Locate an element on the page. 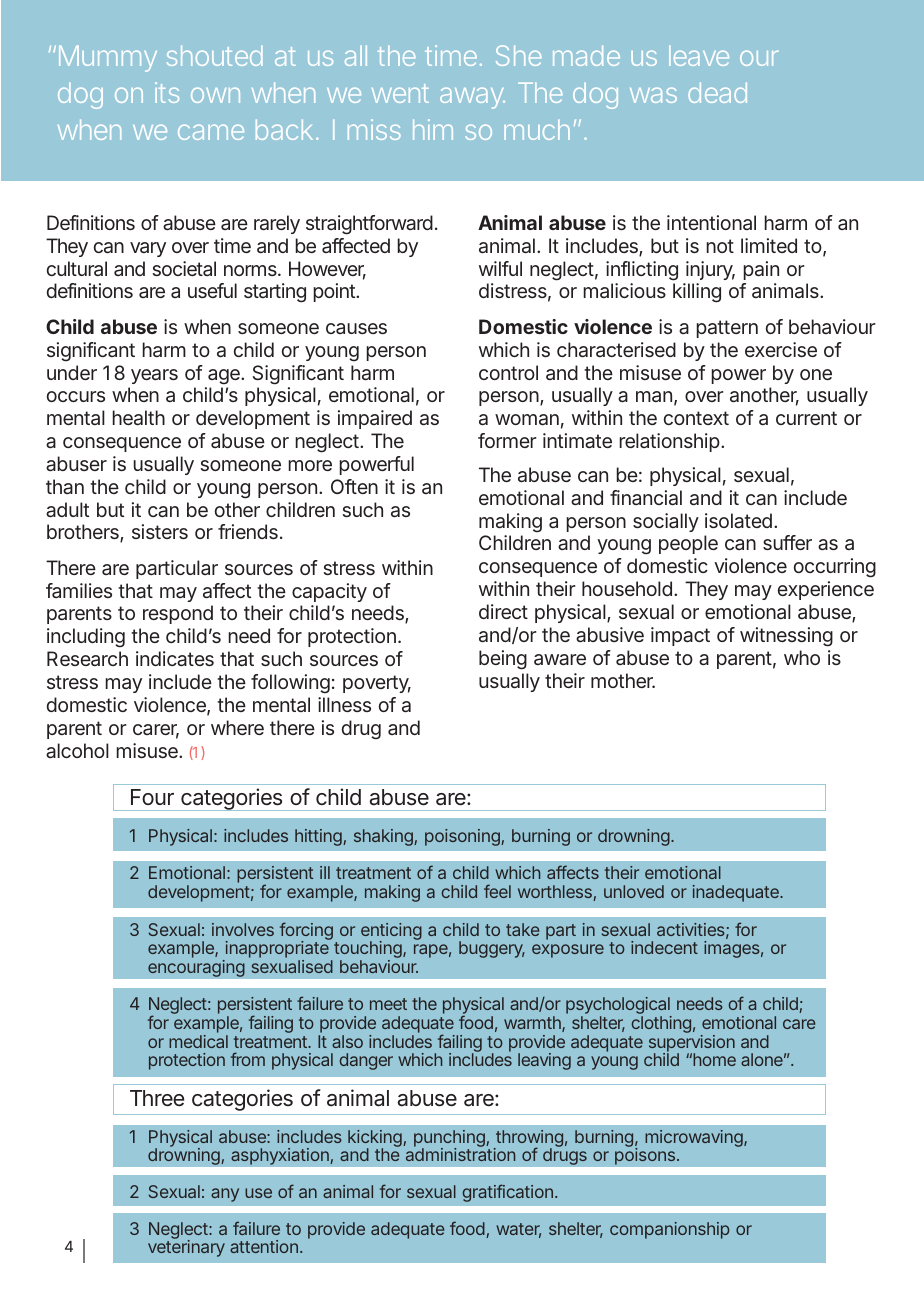  health is located at coordinates (139, 417).
